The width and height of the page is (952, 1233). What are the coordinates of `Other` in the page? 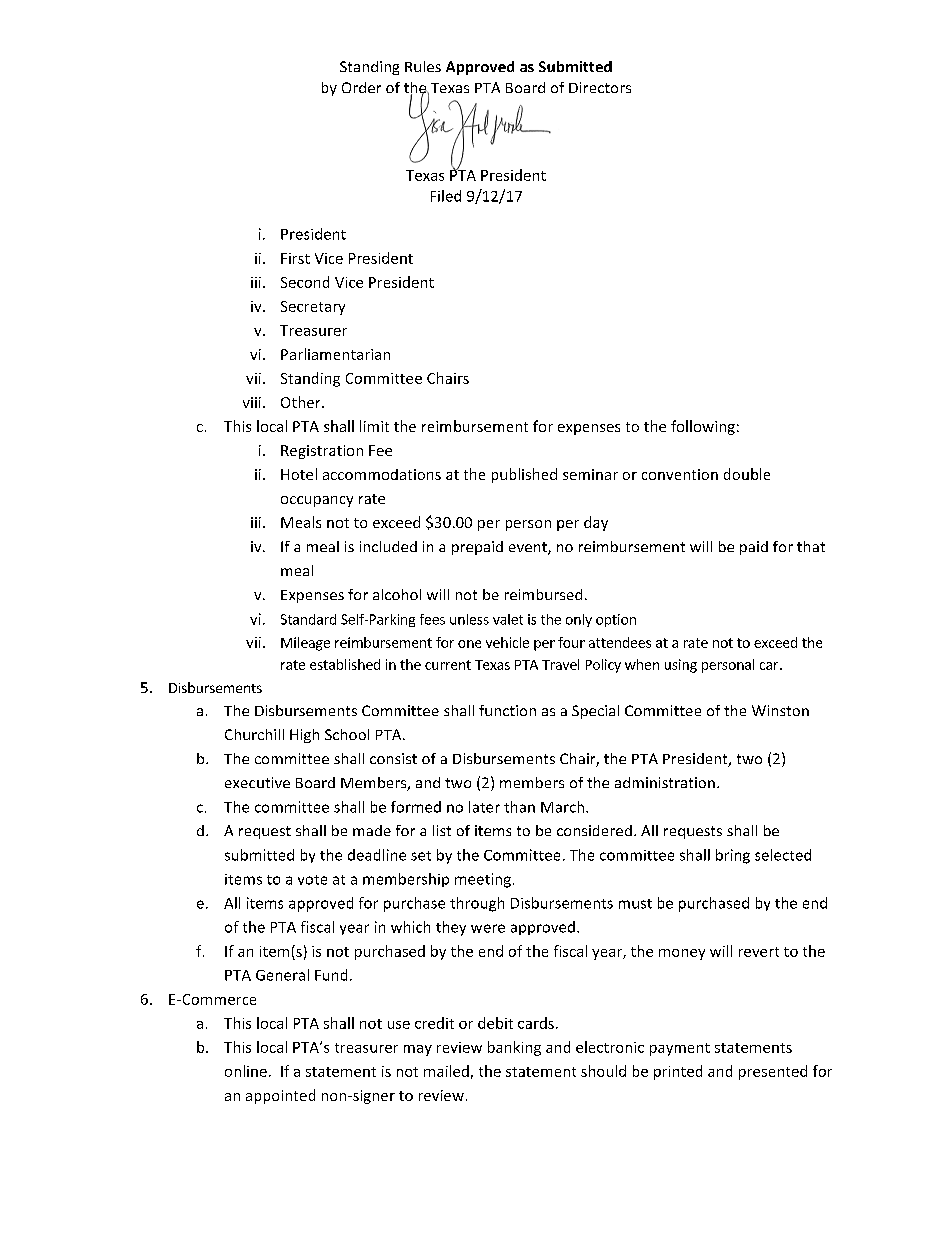 It's located at (302, 402).
